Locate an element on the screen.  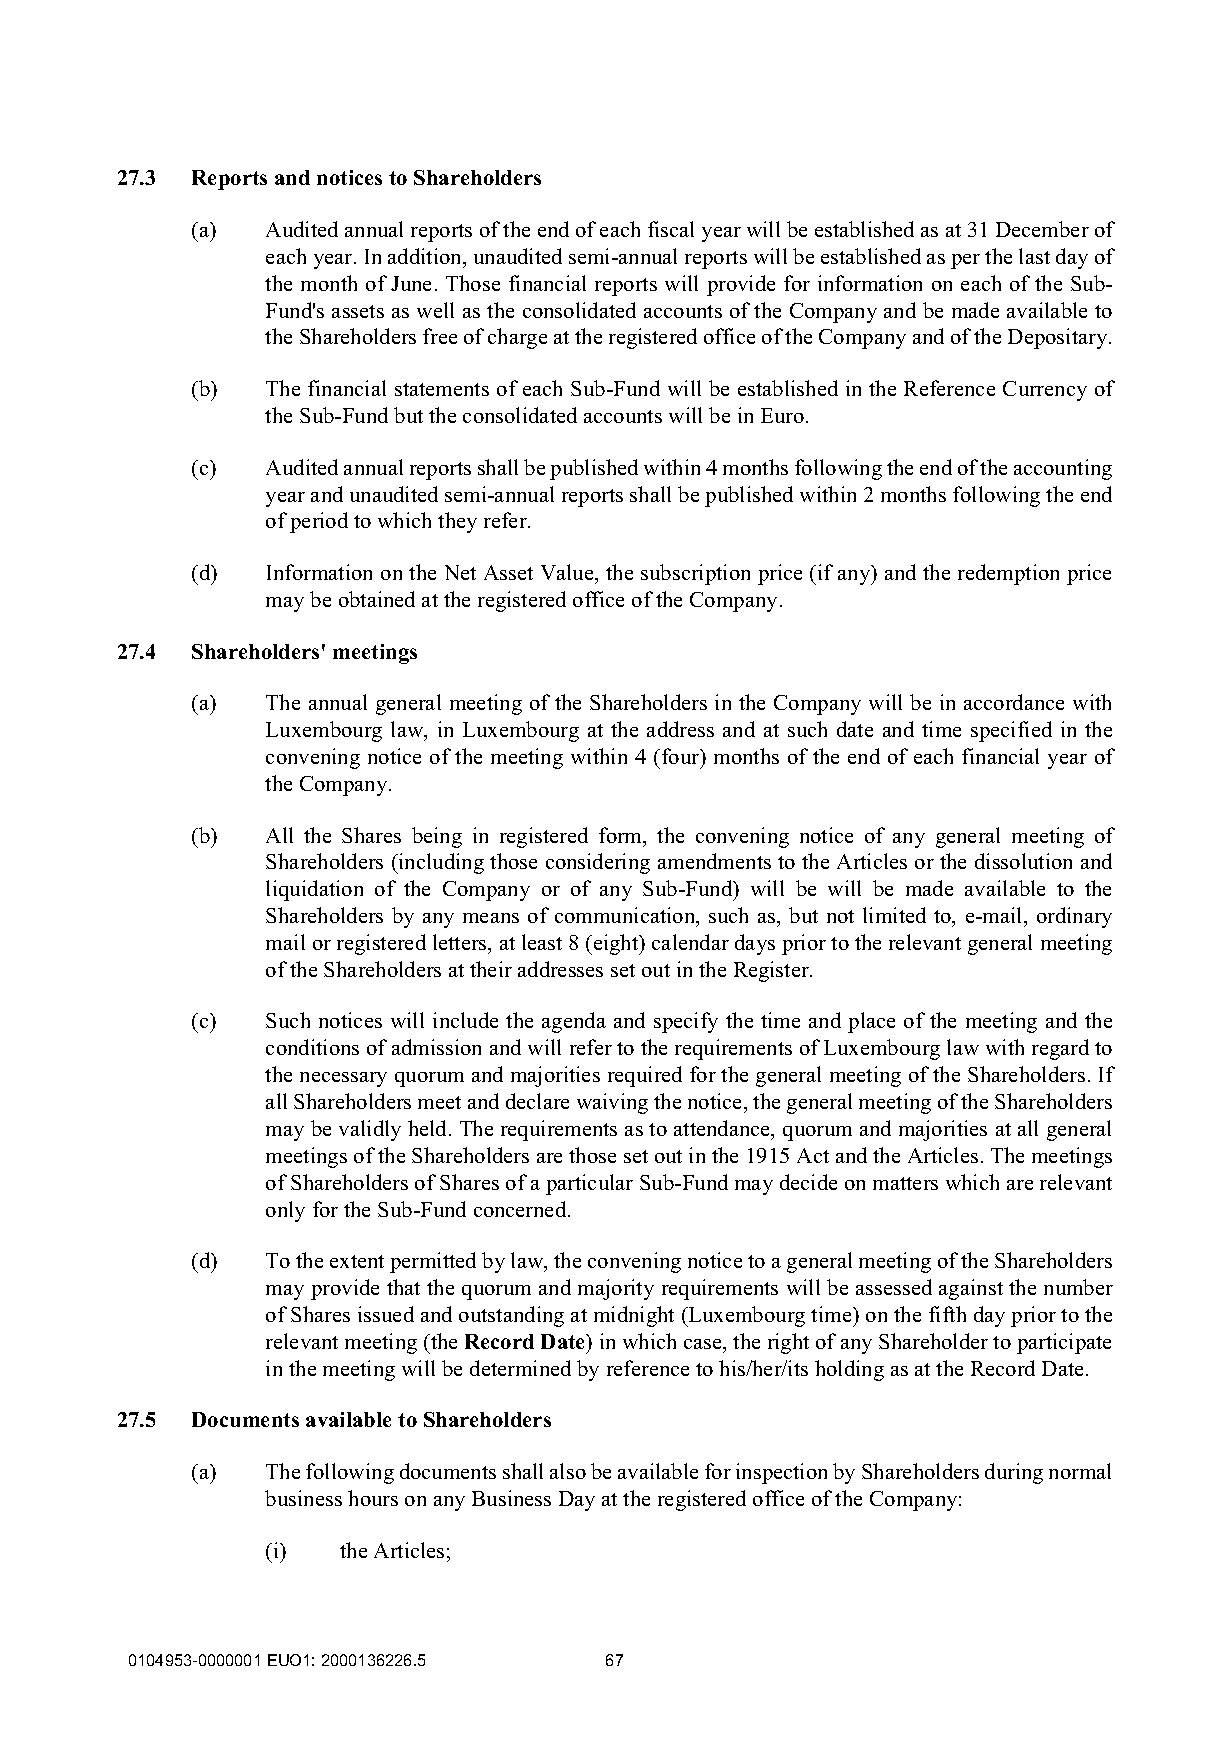
hours is located at coordinates (373, 1498).
